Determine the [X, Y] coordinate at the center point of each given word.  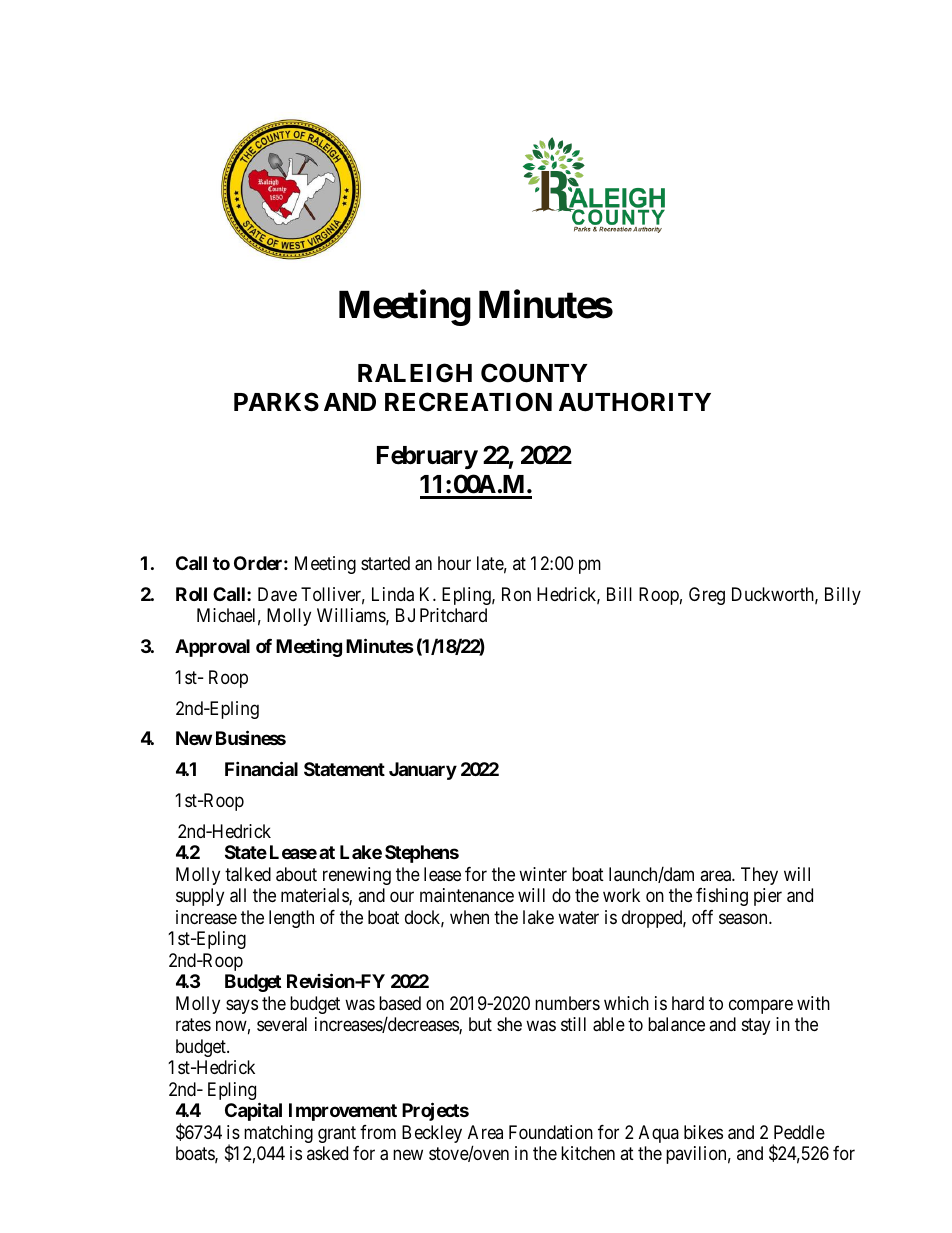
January [423, 771]
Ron [516, 594]
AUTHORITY [635, 402]
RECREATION [468, 402]
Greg [707, 596]
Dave [277, 594]
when [469, 917]
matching [278, 1134]
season [744, 919]
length [291, 919]
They [759, 876]
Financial [261, 768]
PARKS [276, 402]
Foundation [551, 1132]
